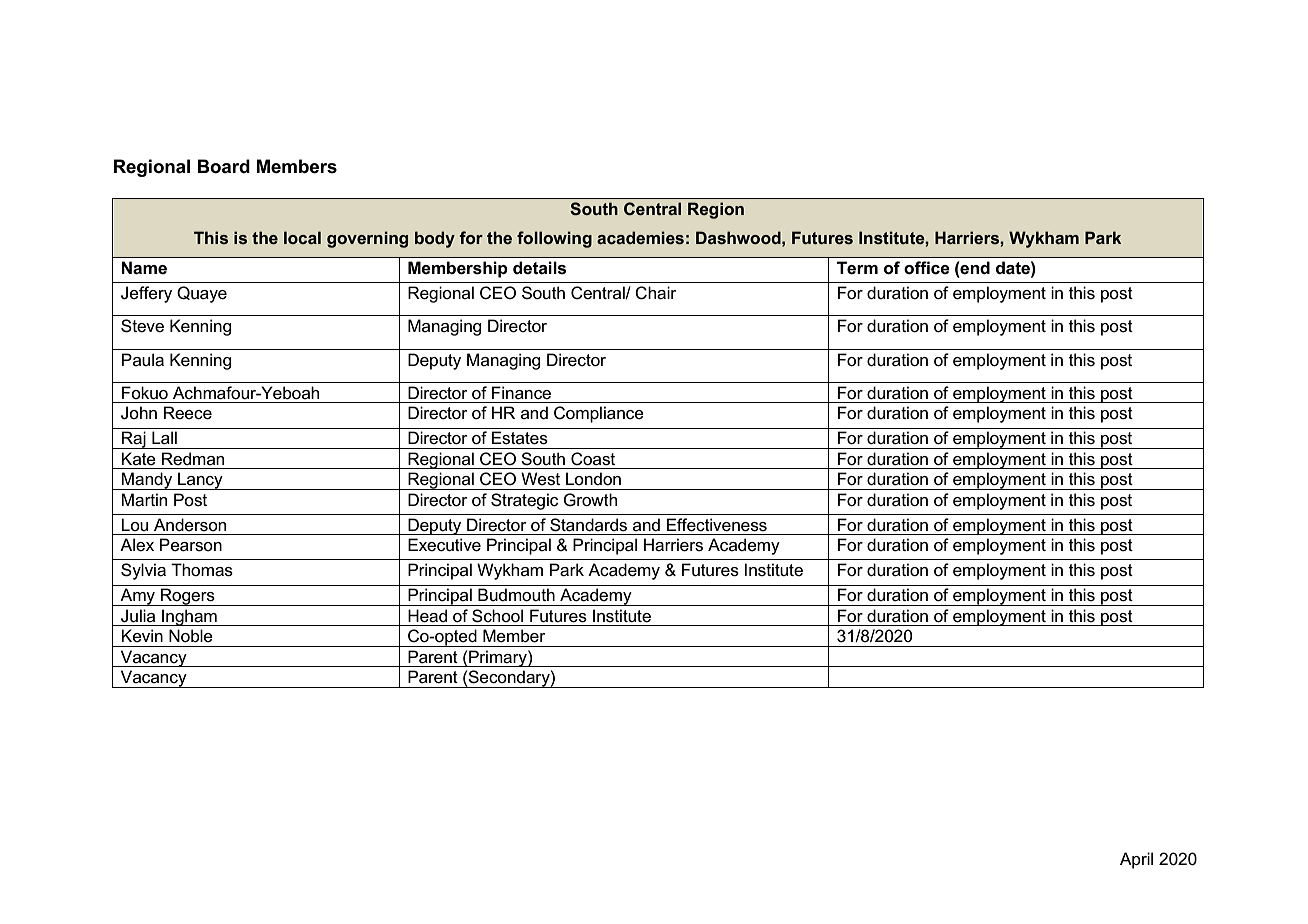  What do you see at coordinates (927, 268) in the page?
I see `office` at bounding box center [927, 268].
